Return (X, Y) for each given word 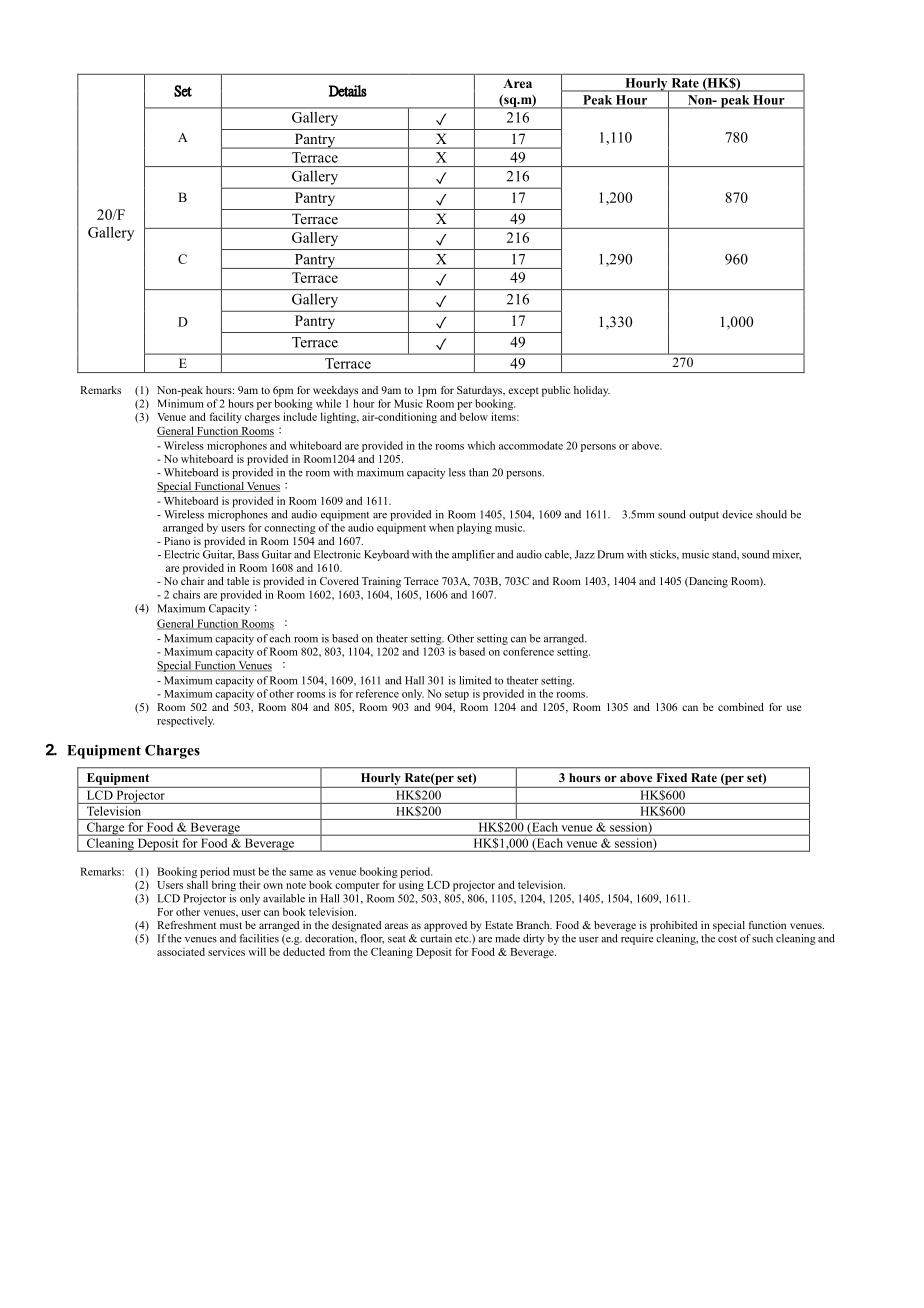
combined (741, 707)
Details (348, 91)
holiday (592, 391)
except (523, 392)
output (704, 516)
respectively (185, 721)
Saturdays (480, 391)
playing (474, 528)
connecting (289, 528)
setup (457, 695)
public (556, 391)
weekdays (335, 391)
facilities (259, 938)
